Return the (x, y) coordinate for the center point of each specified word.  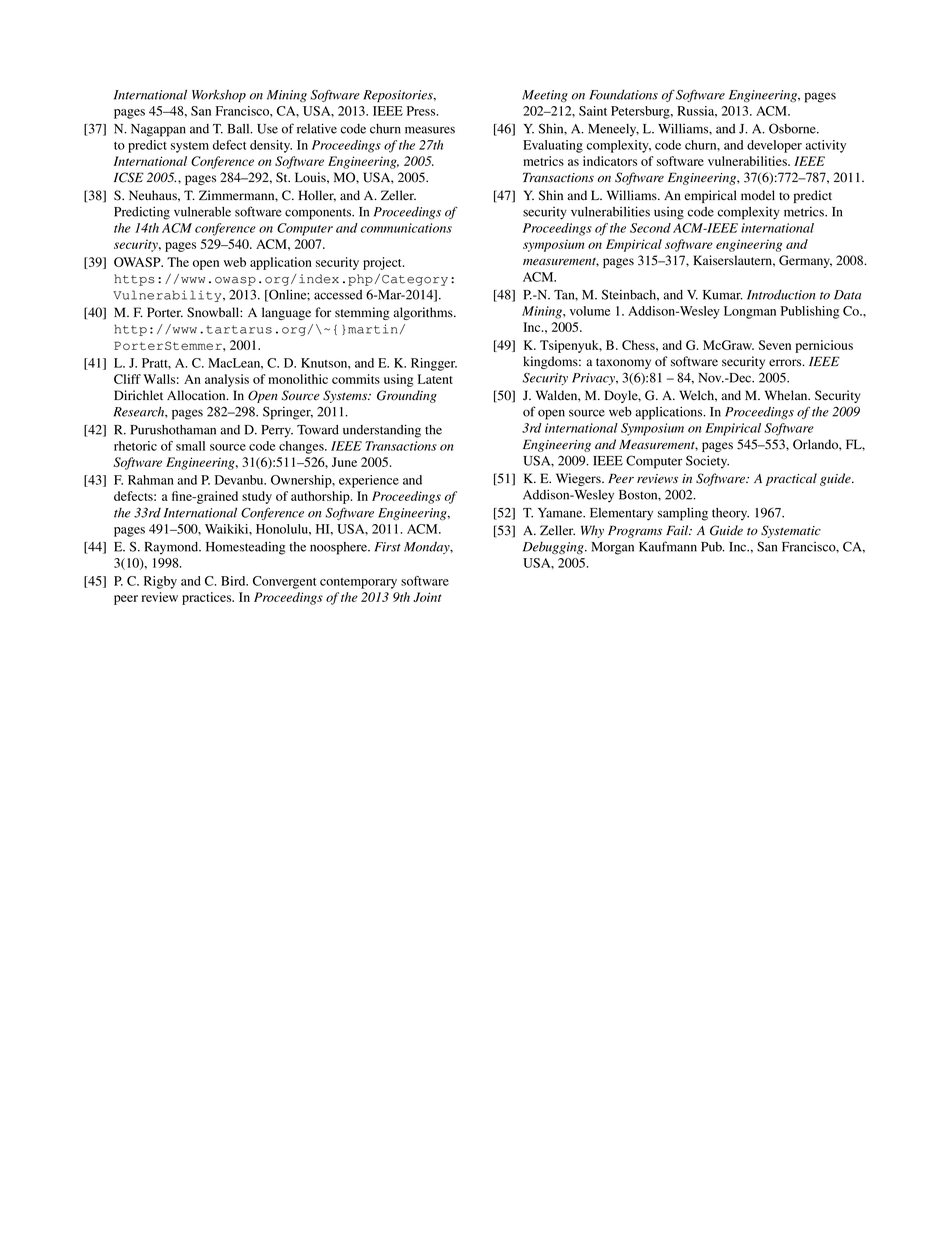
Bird (234, 581)
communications (406, 228)
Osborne (793, 128)
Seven (775, 345)
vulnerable (202, 212)
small (190, 446)
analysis (227, 380)
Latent (435, 379)
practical (791, 479)
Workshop (219, 95)
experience (369, 481)
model (758, 195)
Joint (427, 597)
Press (422, 111)
